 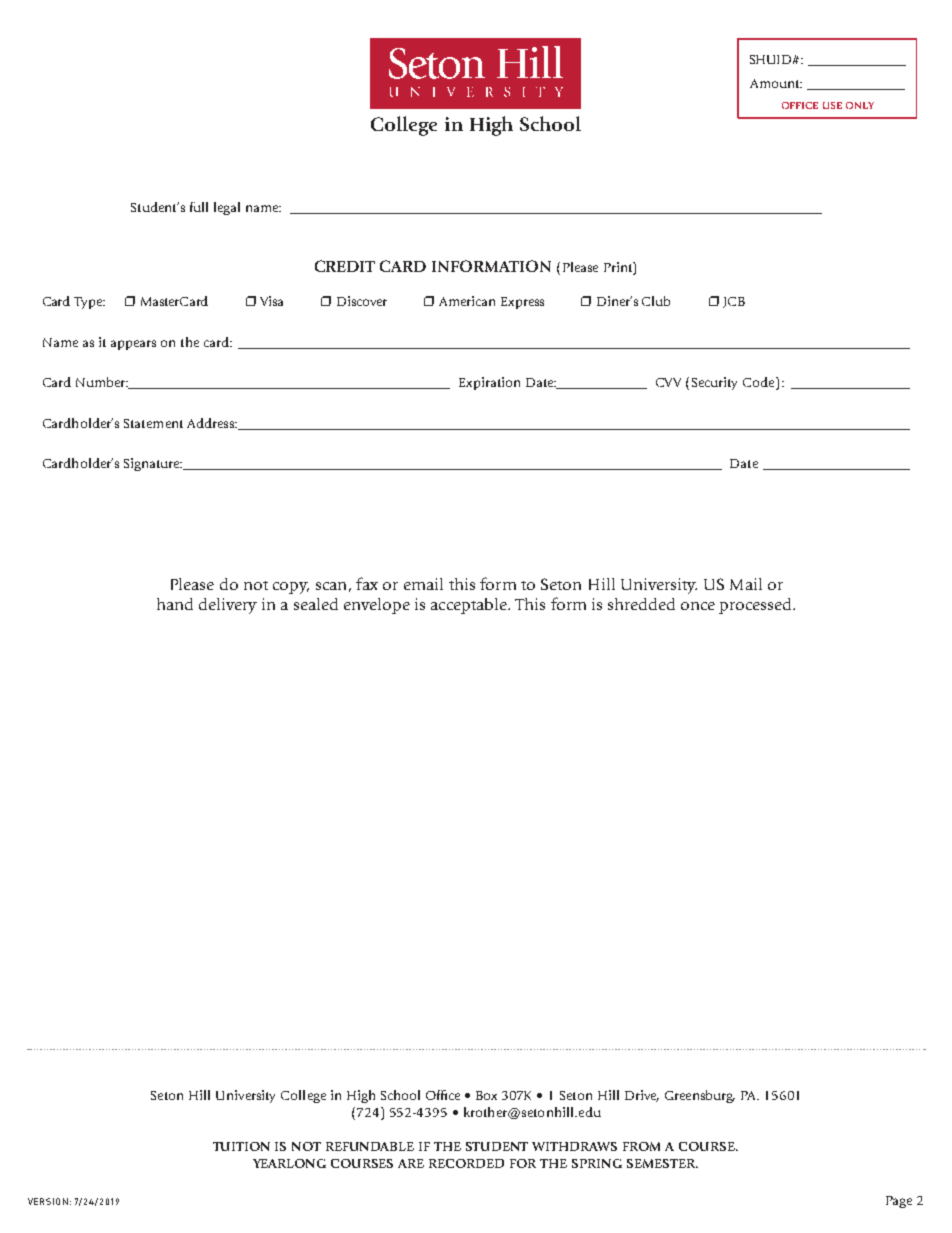 I want to click on acceptable, so click(x=470, y=606).
